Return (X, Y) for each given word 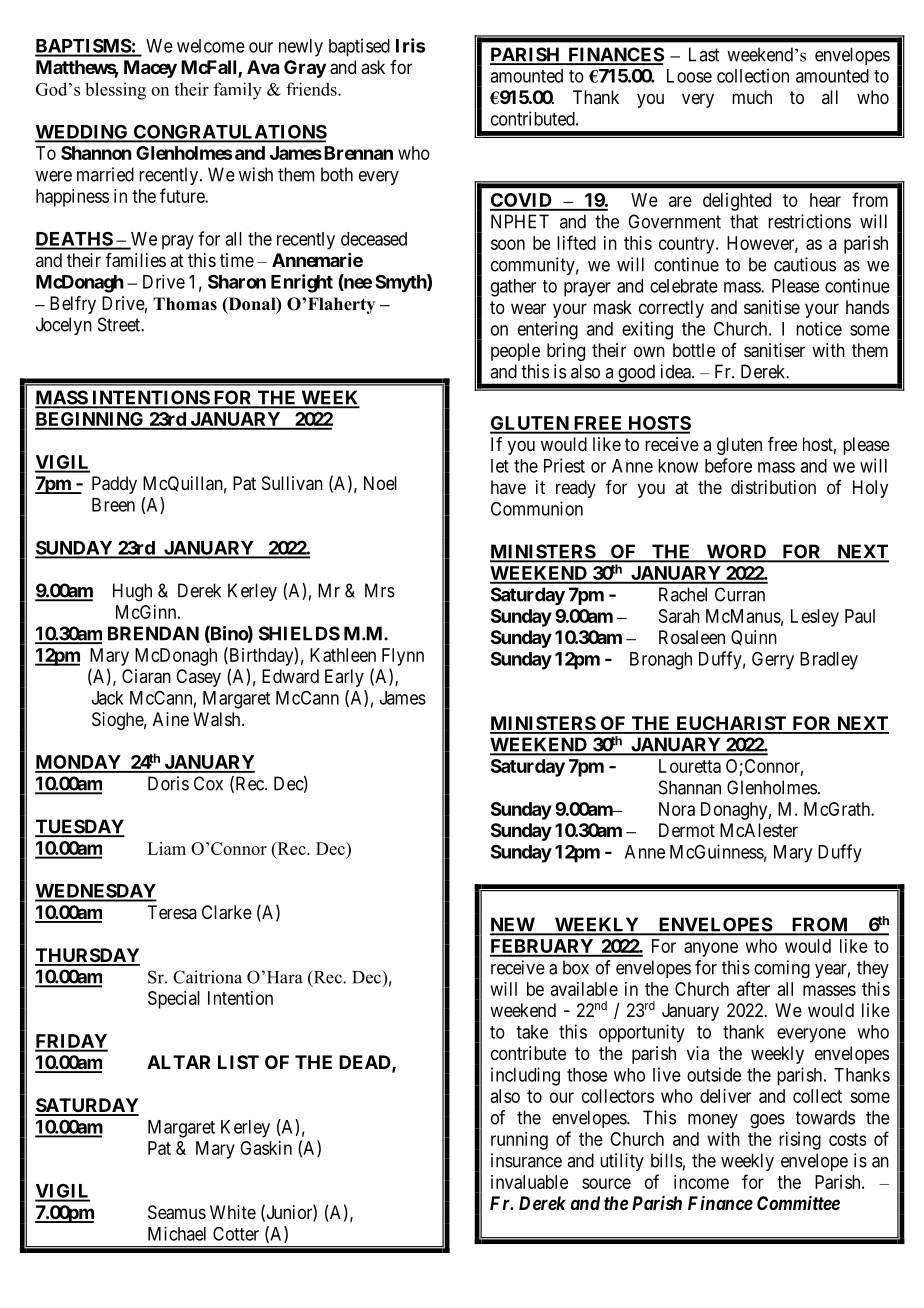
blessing (115, 91)
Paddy (114, 485)
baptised (359, 47)
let (500, 466)
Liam (166, 848)
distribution (773, 487)
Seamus (177, 1212)
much (752, 97)
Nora (677, 809)
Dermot (687, 830)
